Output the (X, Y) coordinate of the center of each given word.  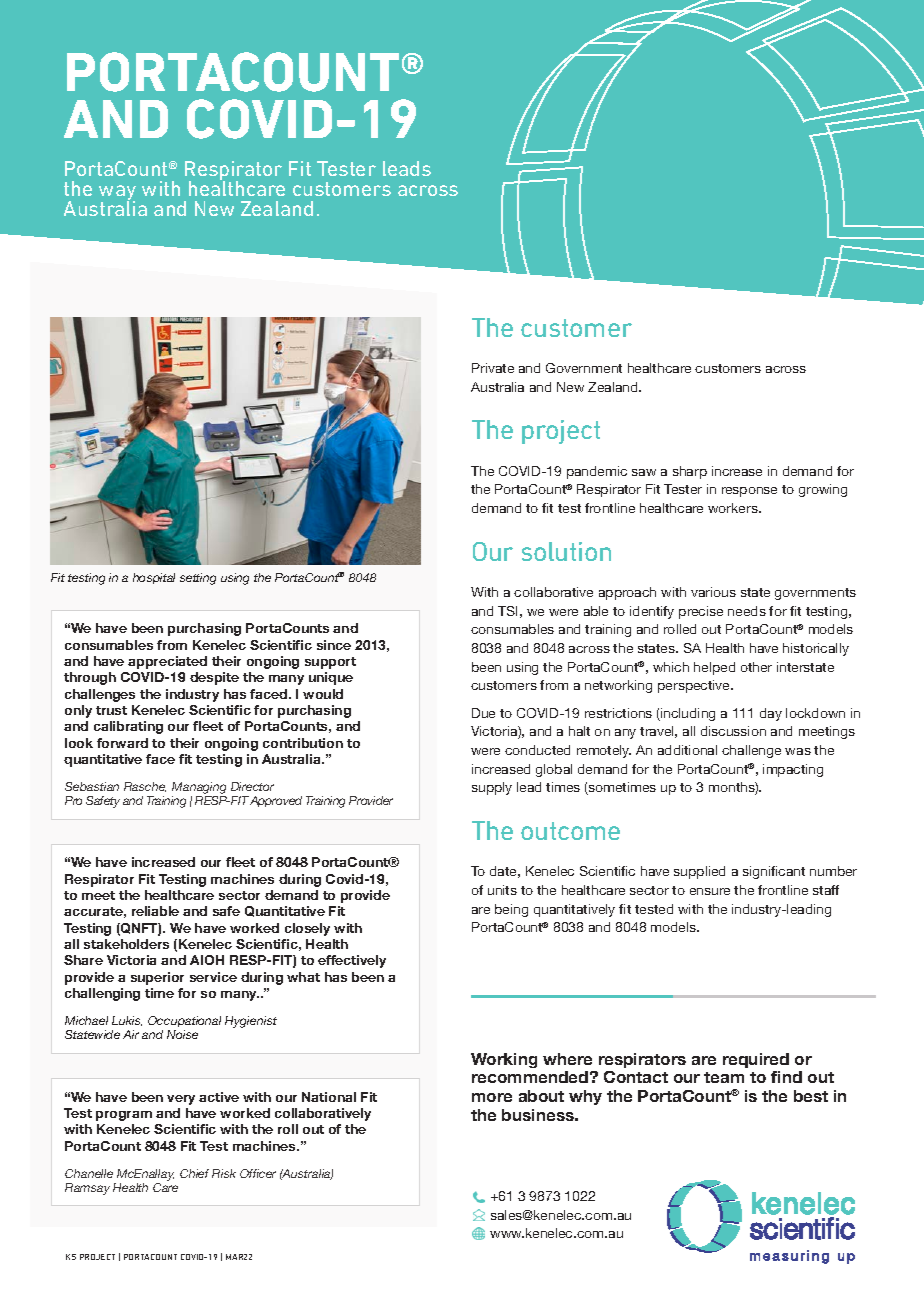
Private (493, 368)
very (181, 1100)
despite (214, 678)
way (117, 194)
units (502, 890)
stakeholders (126, 944)
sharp (690, 472)
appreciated (167, 662)
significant (774, 872)
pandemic (597, 472)
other (756, 667)
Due (483, 713)
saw (644, 472)
